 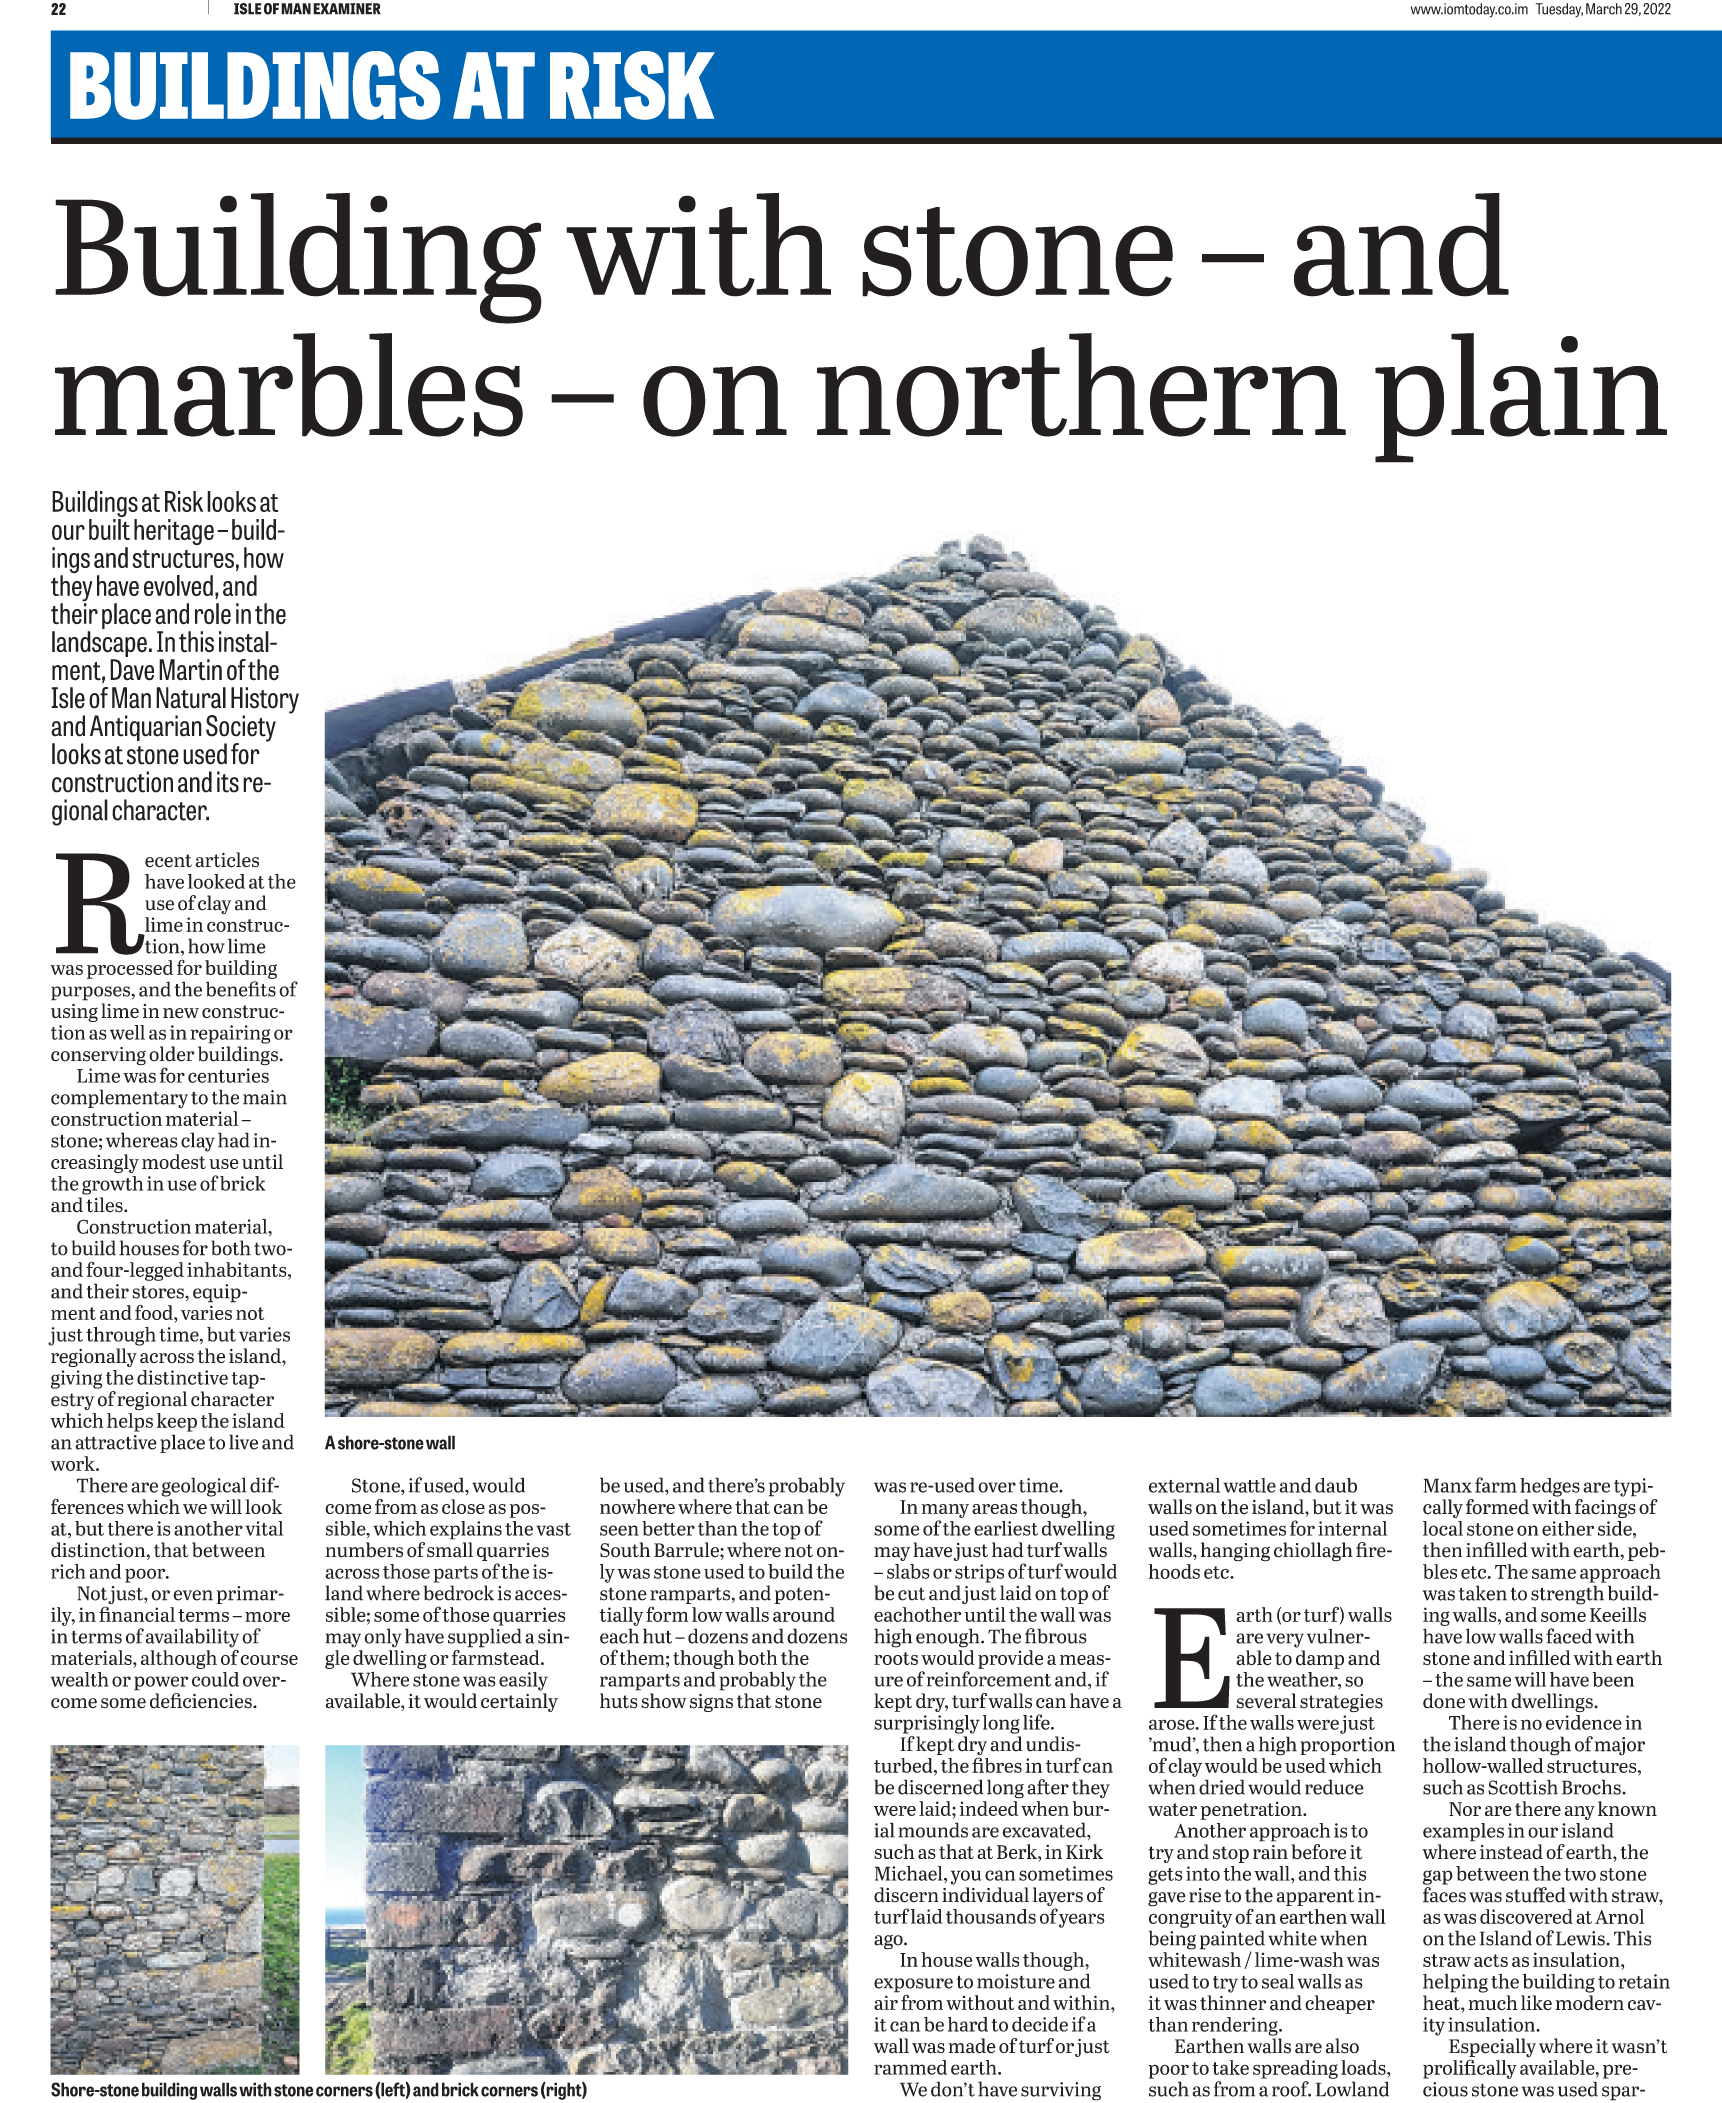 What do you see at coordinates (910, 2067) in the page?
I see `rammed` at bounding box center [910, 2067].
